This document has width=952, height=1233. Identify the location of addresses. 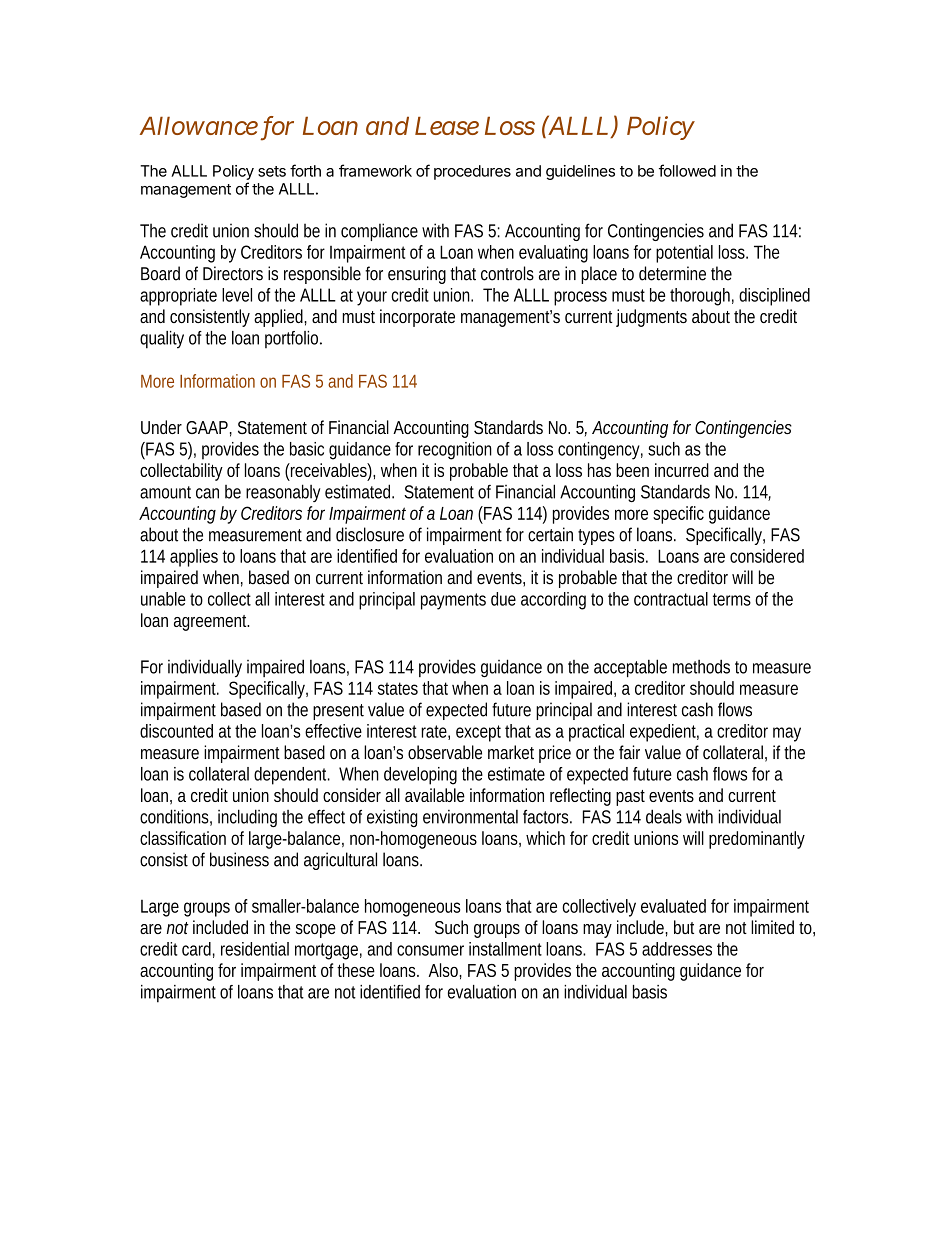
(677, 949).
